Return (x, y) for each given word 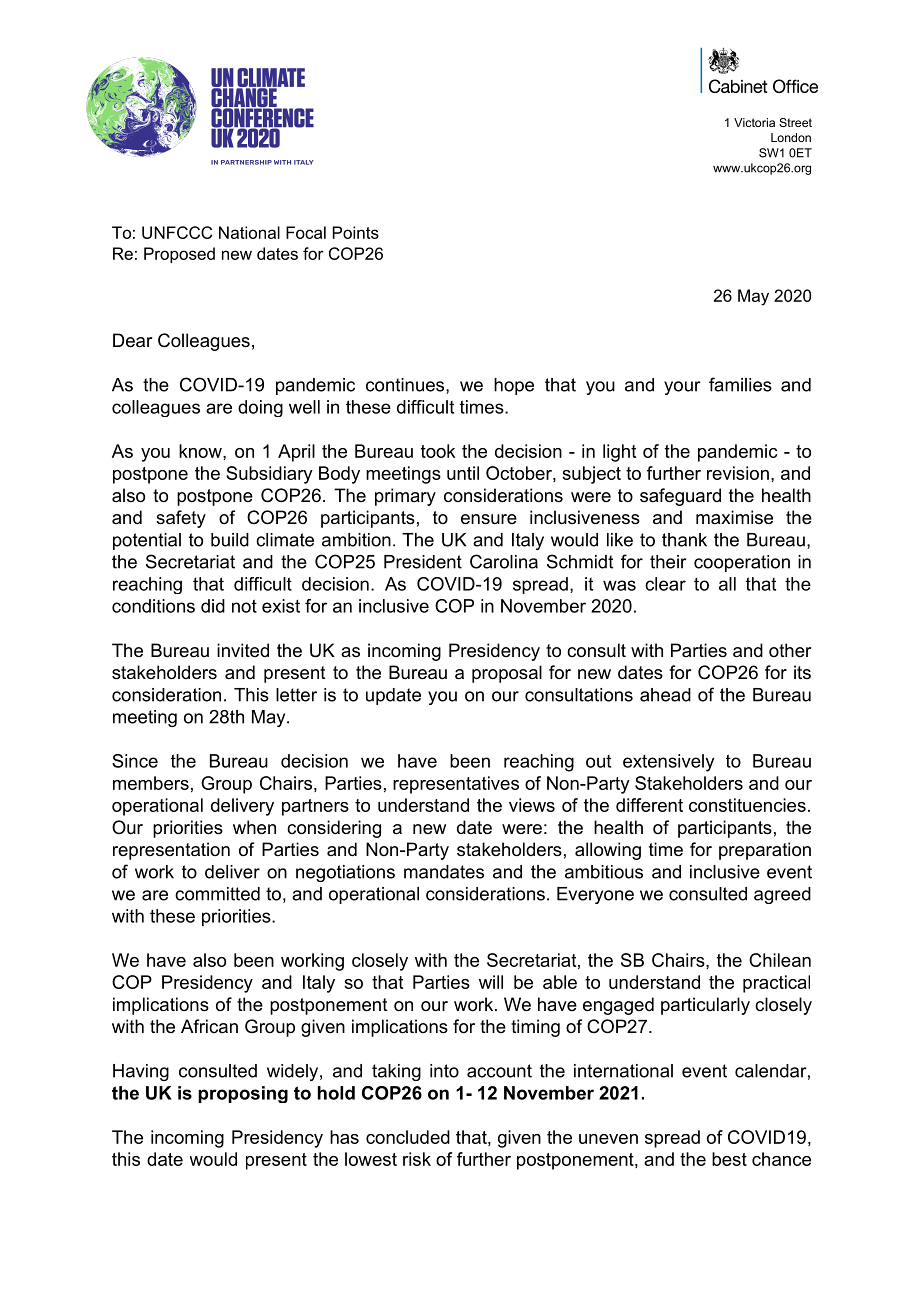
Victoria (754, 122)
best (729, 1159)
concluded (408, 1137)
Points (356, 232)
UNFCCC (177, 232)
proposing (243, 1094)
